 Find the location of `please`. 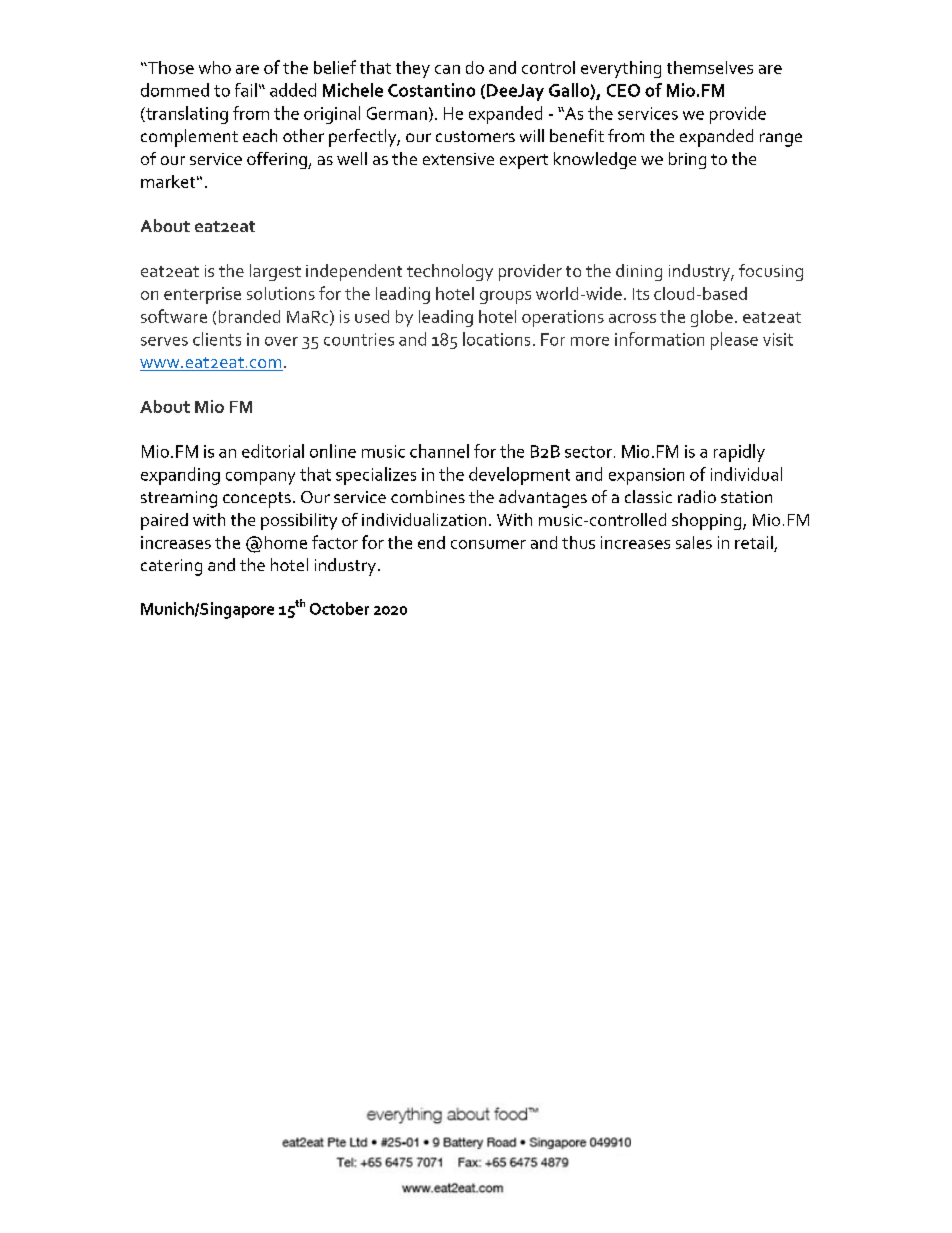

please is located at coordinates (734, 341).
